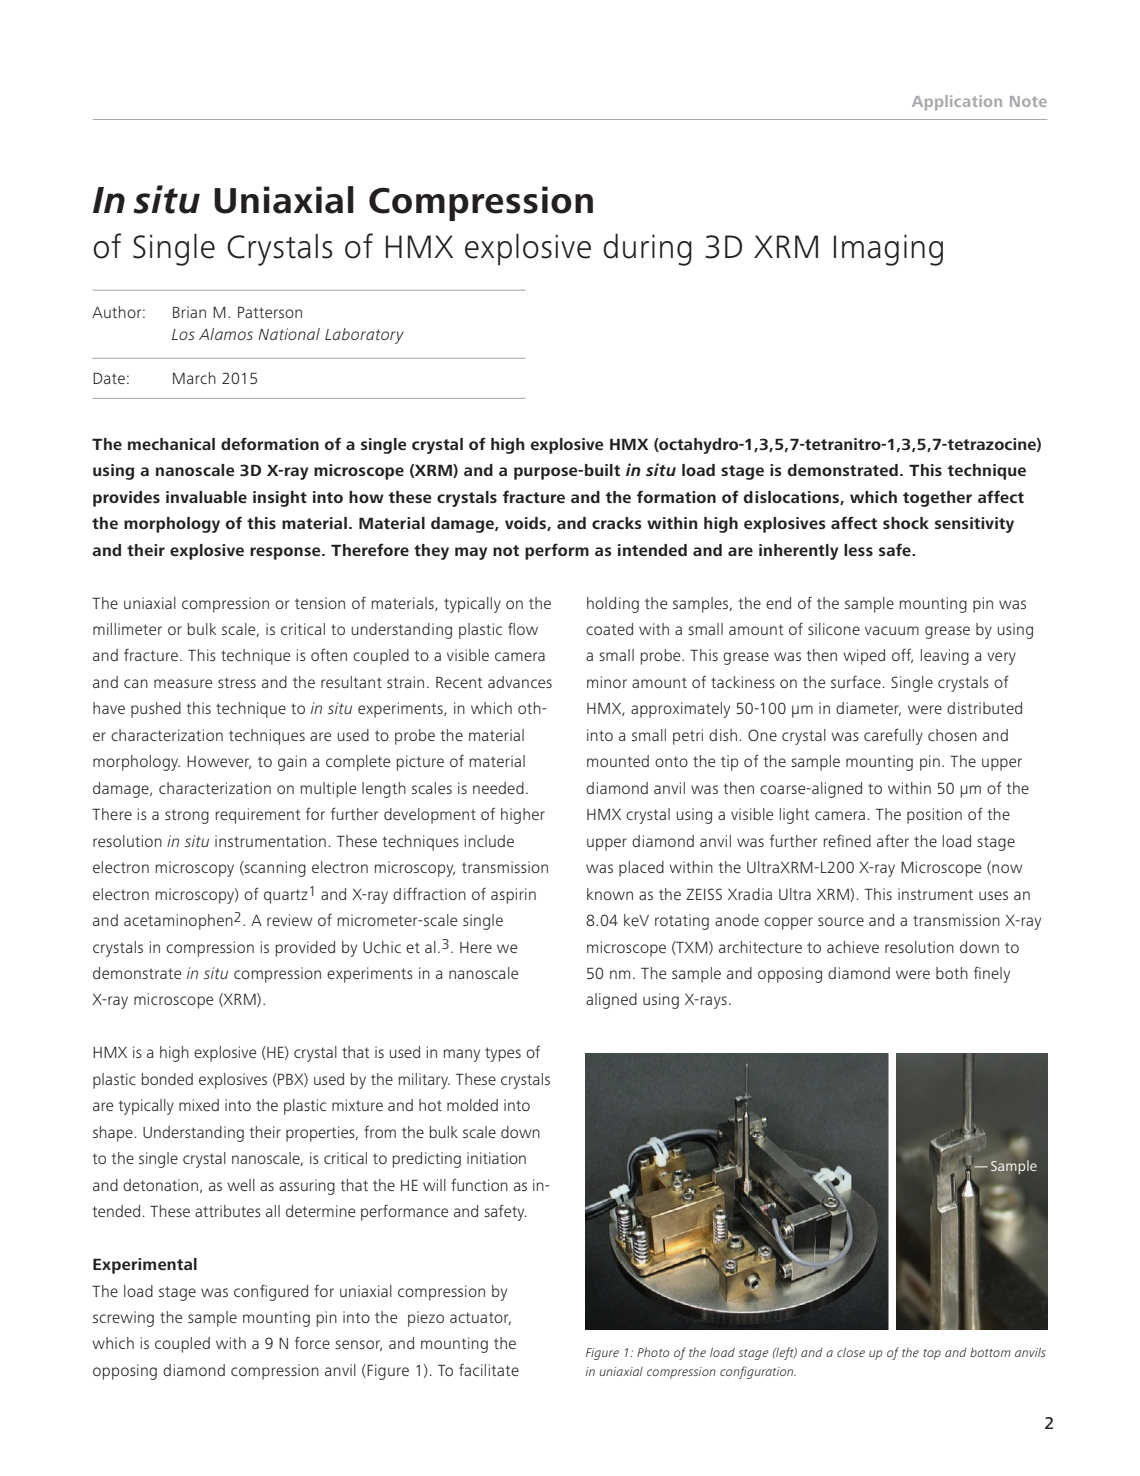 The width and height of the page is (1140, 1476). I want to click on mounted, so click(618, 761).
